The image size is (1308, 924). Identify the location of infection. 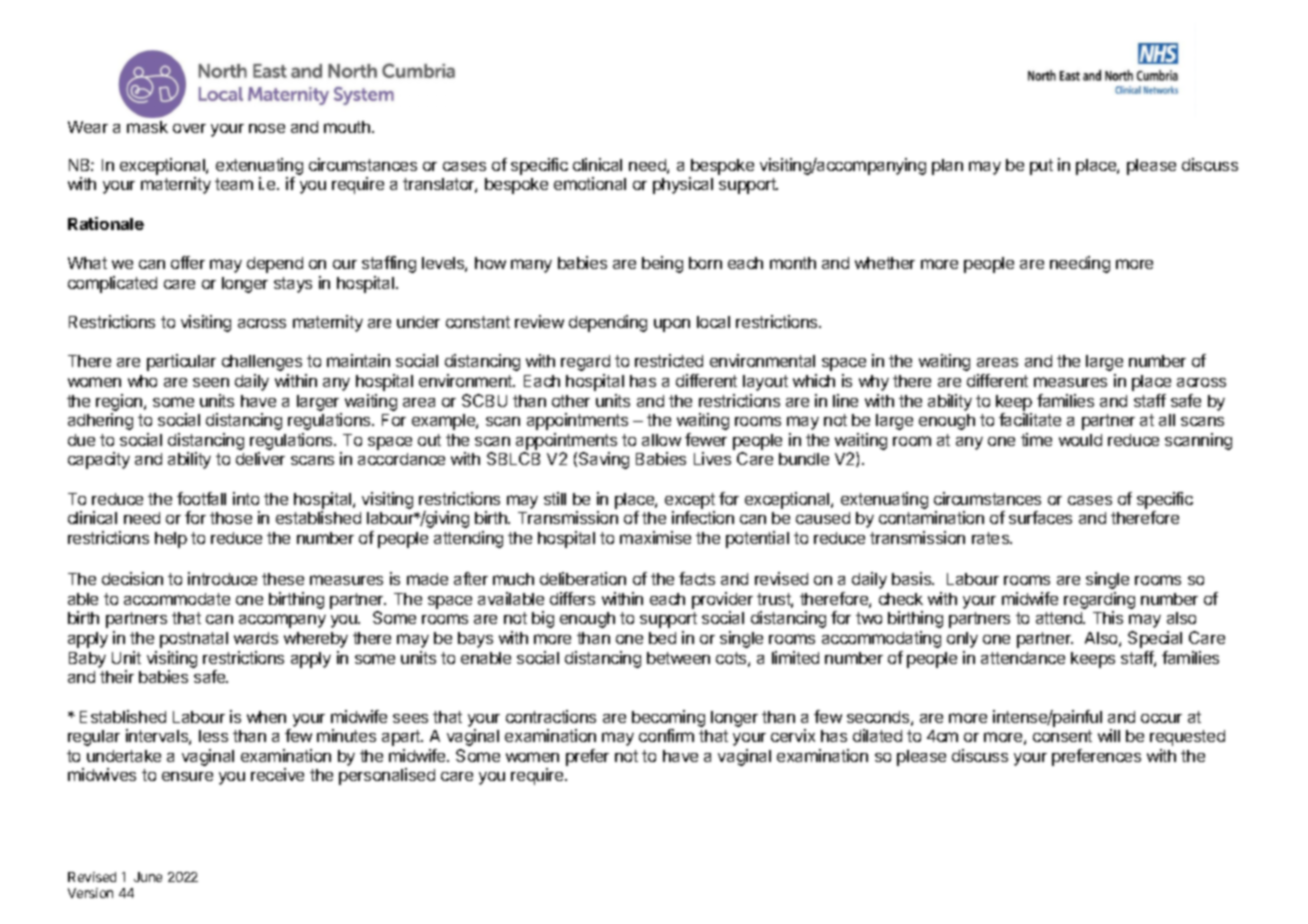
(703, 517).
